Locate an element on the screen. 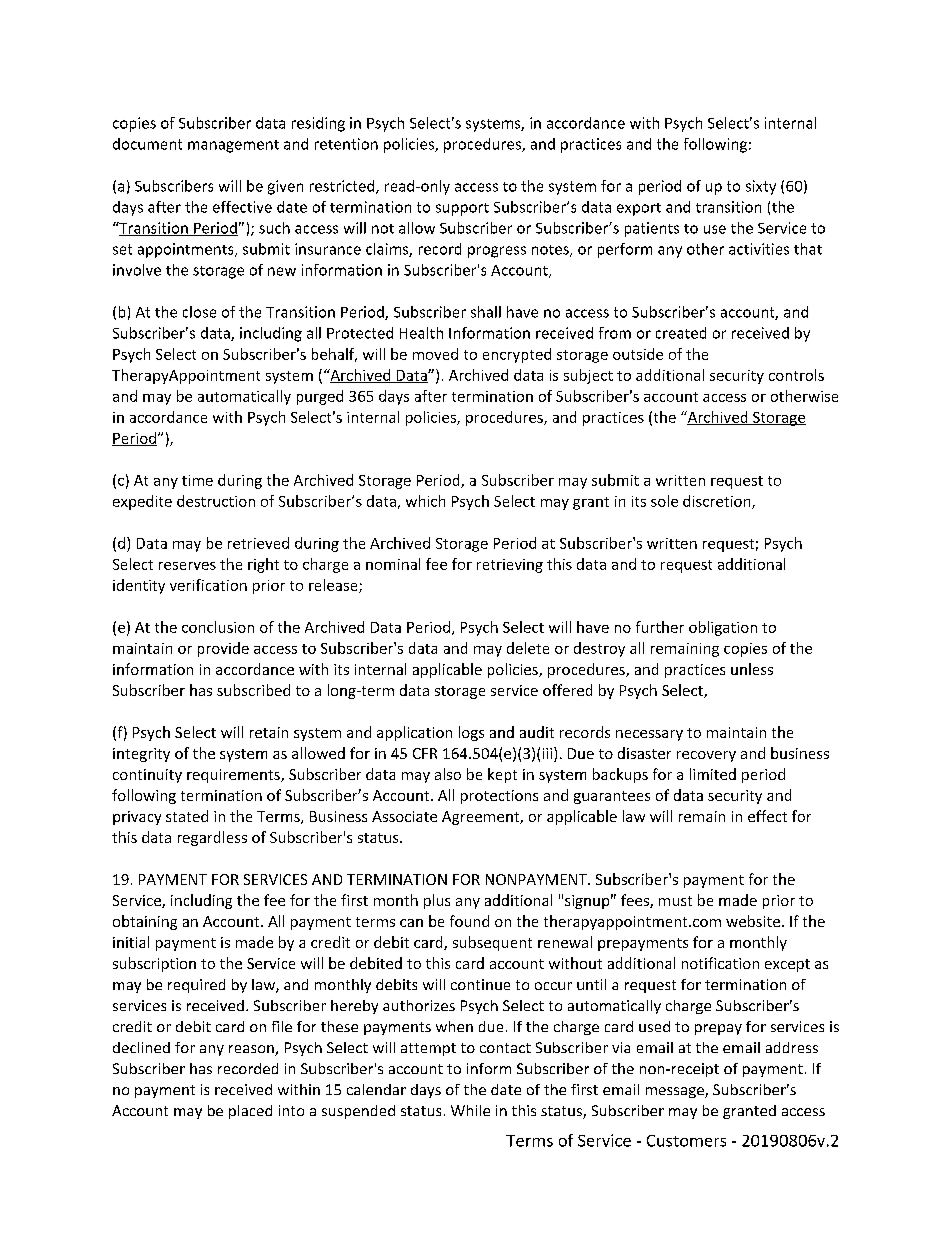 The width and height of the screenshot is (952, 1233). placed is located at coordinates (250, 1112).
